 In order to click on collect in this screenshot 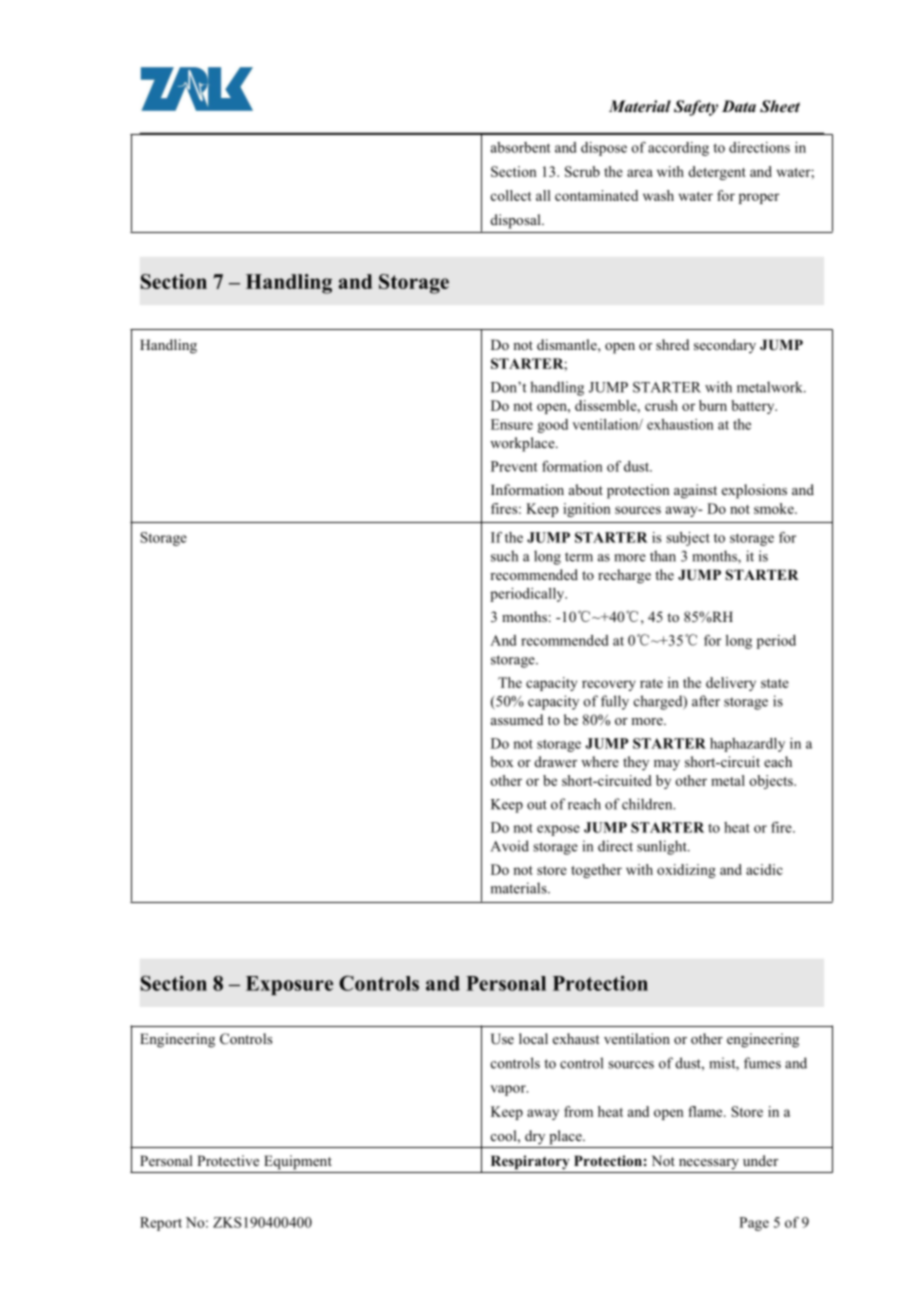, I will do `click(511, 195)`.
